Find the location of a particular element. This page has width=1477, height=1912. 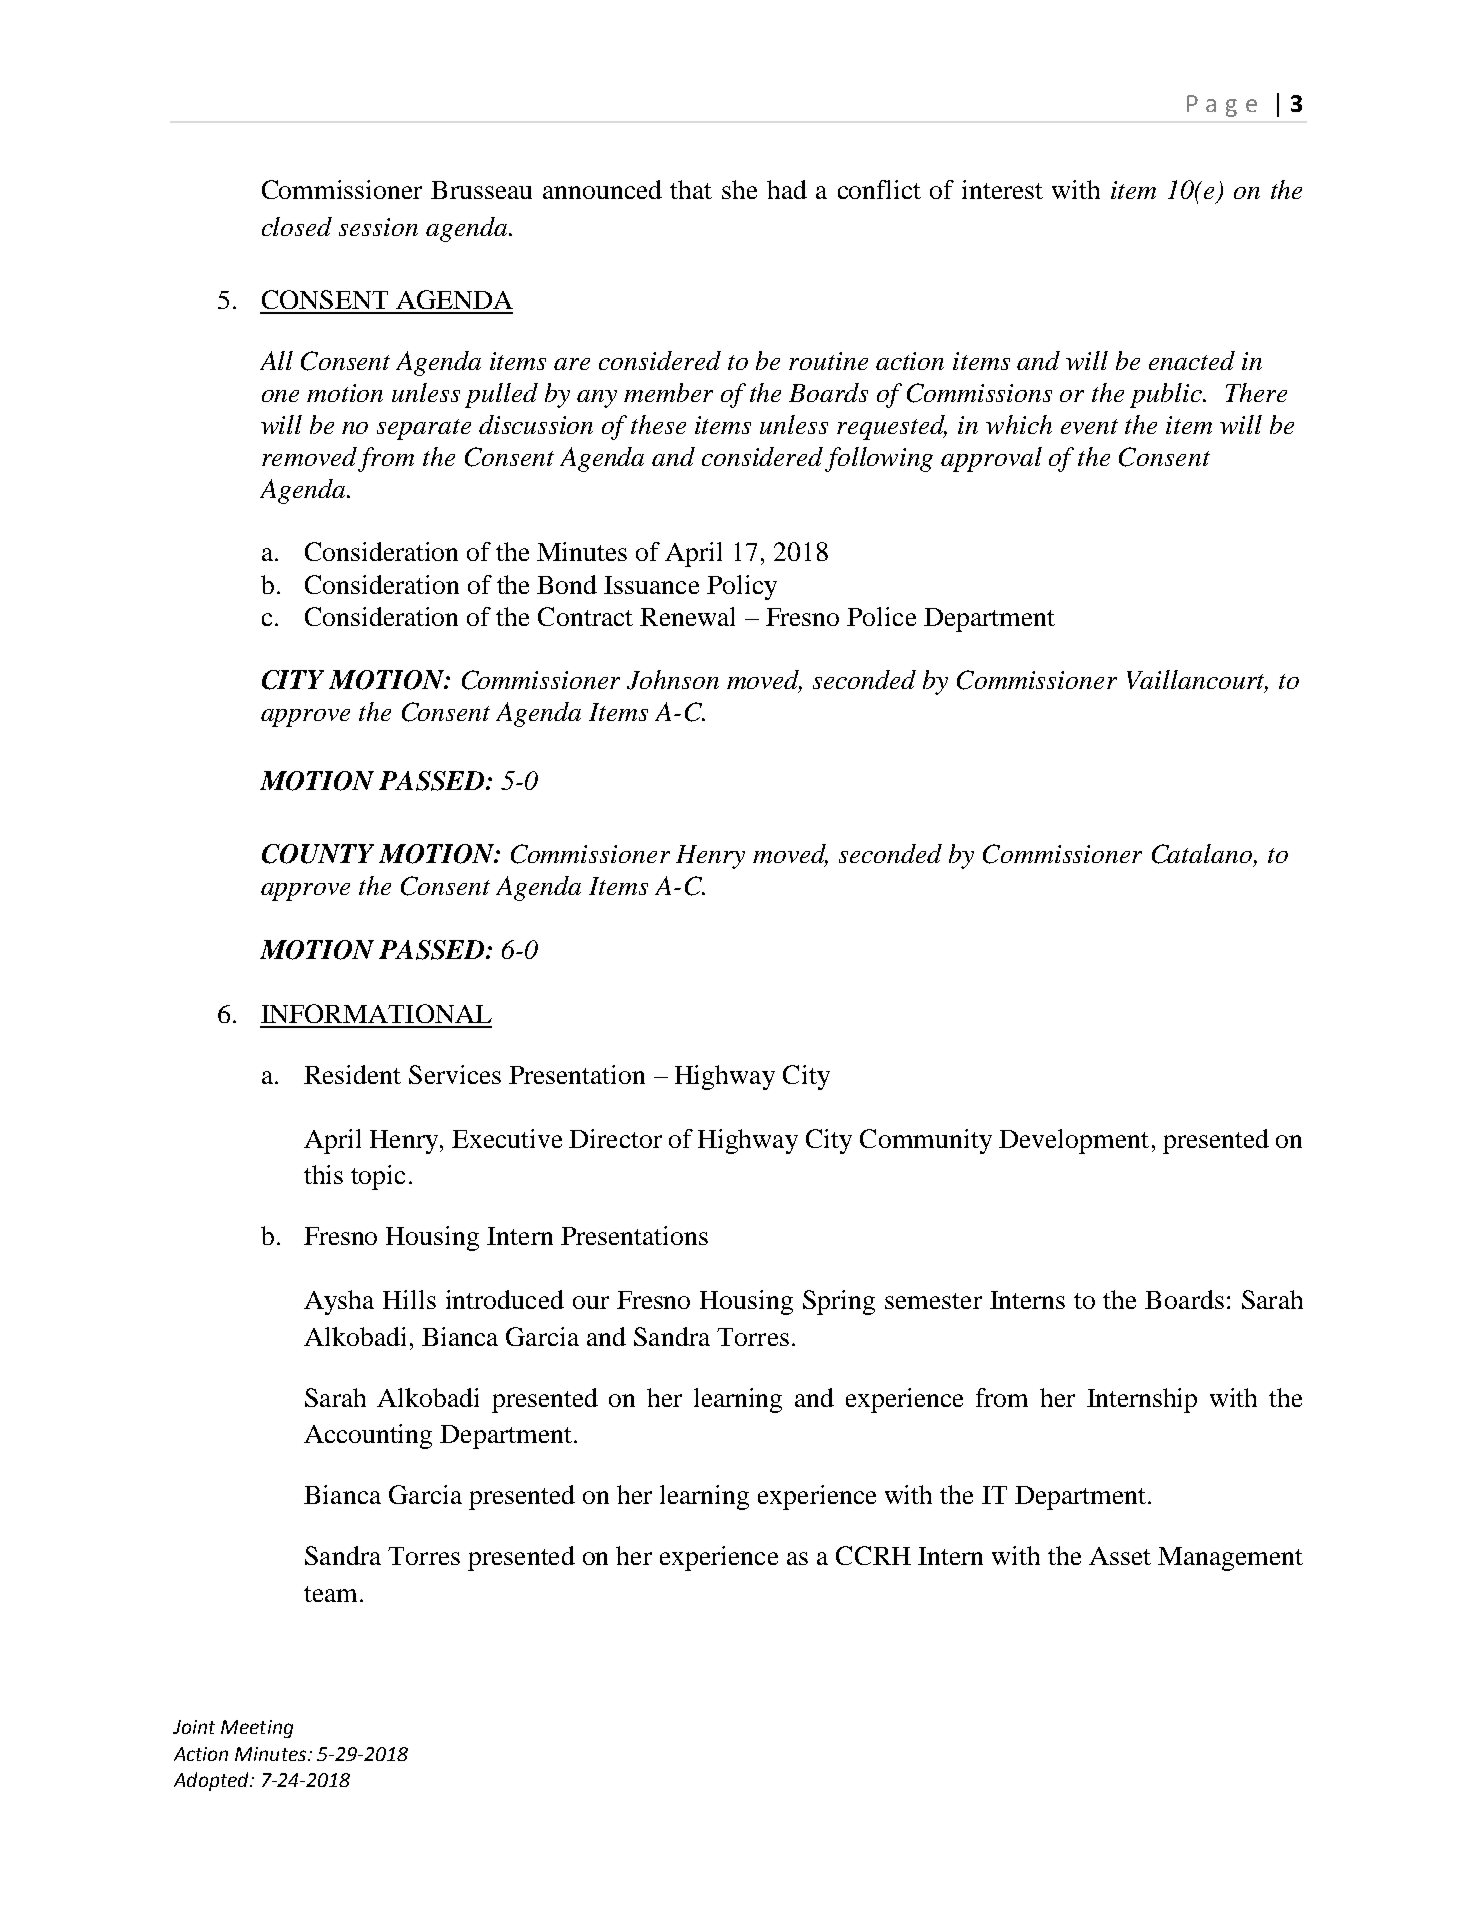

closed is located at coordinates (297, 226).
